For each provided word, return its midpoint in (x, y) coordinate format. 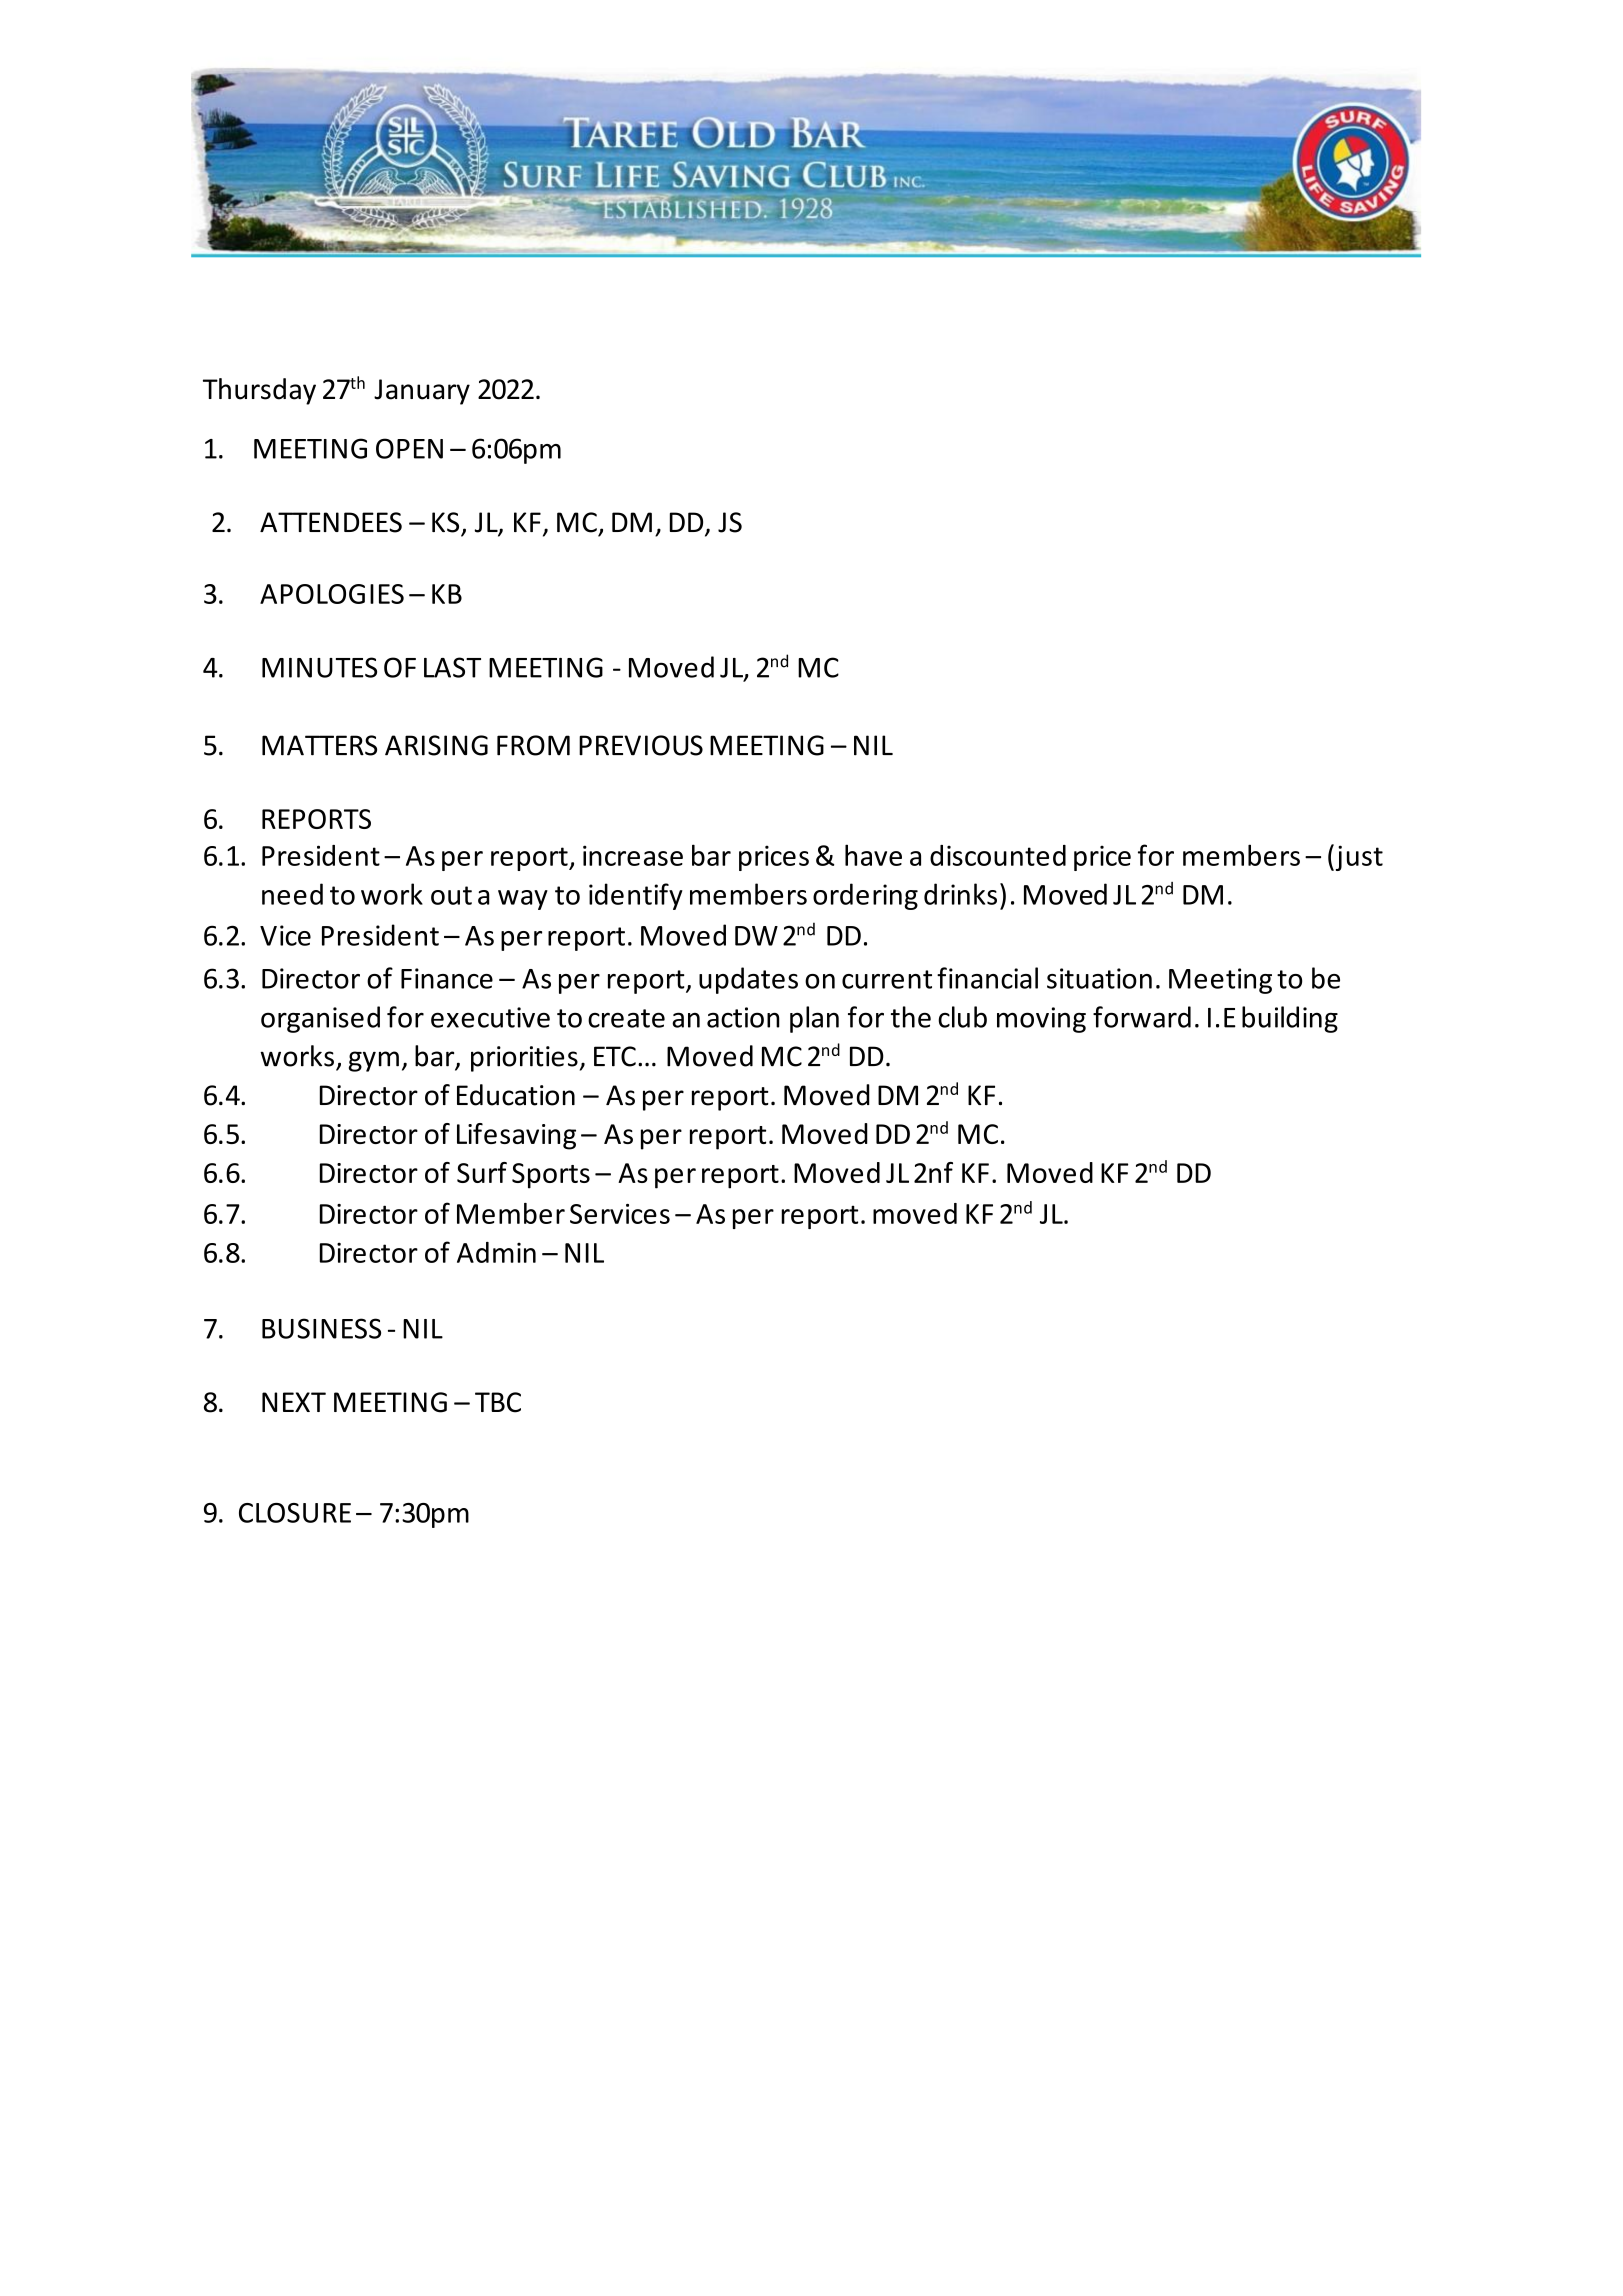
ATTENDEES (331, 522)
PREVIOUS (641, 745)
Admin (496, 1252)
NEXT (294, 1402)
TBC (498, 1402)
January (422, 392)
